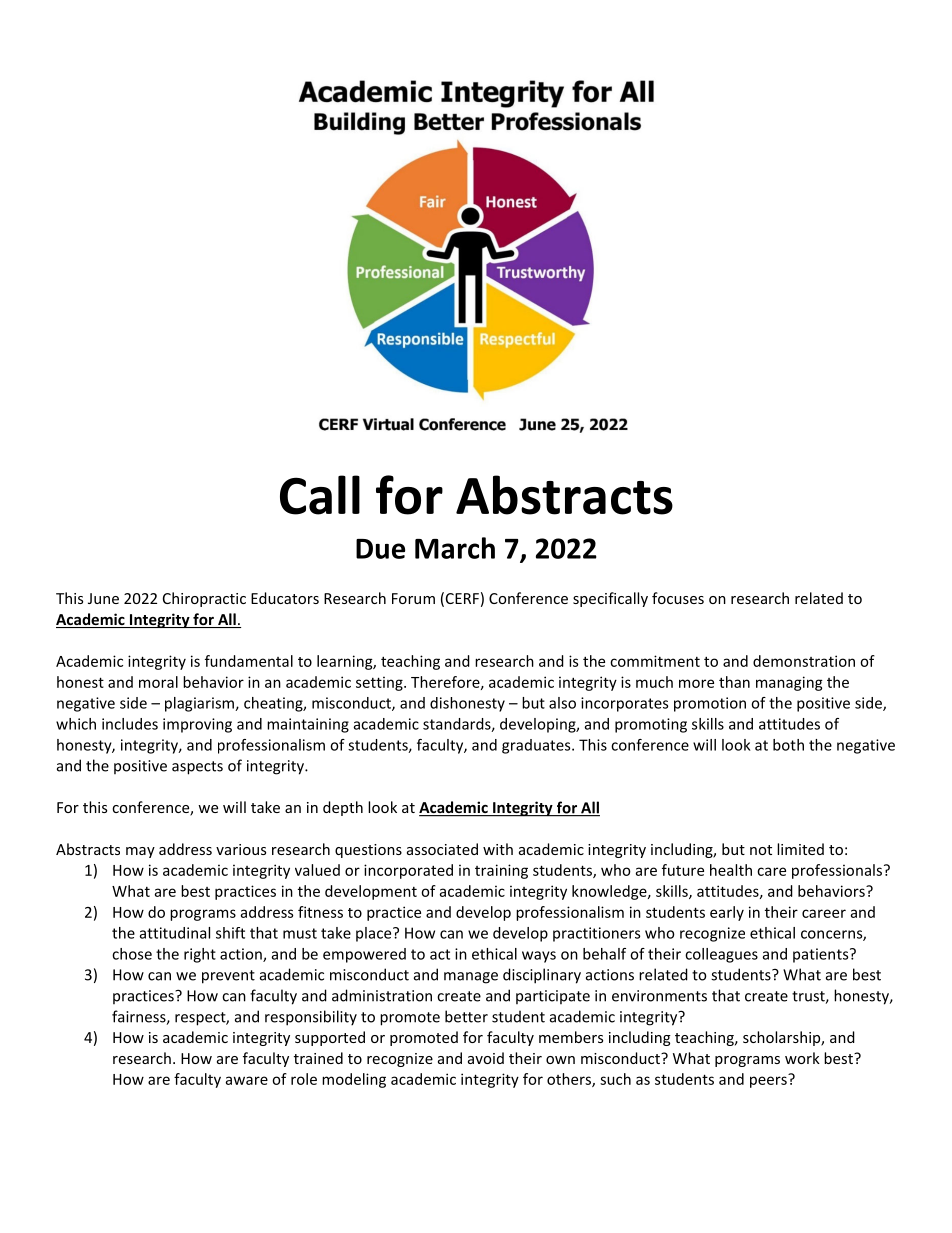 This screenshot has width=952, height=1233. What do you see at coordinates (501, 871) in the screenshot?
I see `training` at bounding box center [501, 871].
